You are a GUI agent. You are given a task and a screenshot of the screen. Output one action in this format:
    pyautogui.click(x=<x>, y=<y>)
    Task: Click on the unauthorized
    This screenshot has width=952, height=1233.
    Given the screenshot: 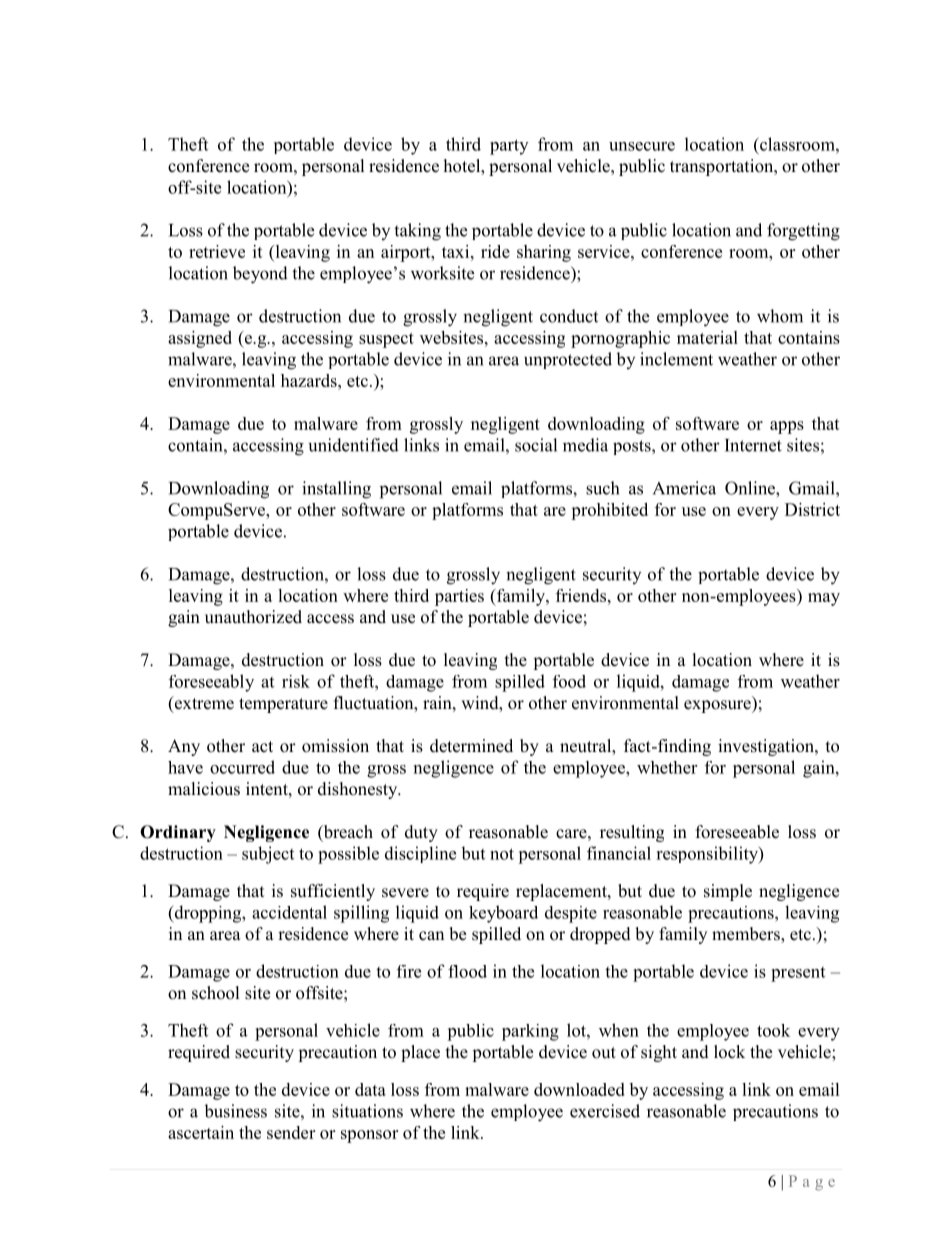 What is the action you would take?
    pyautogui.click(x=253, y=617)
